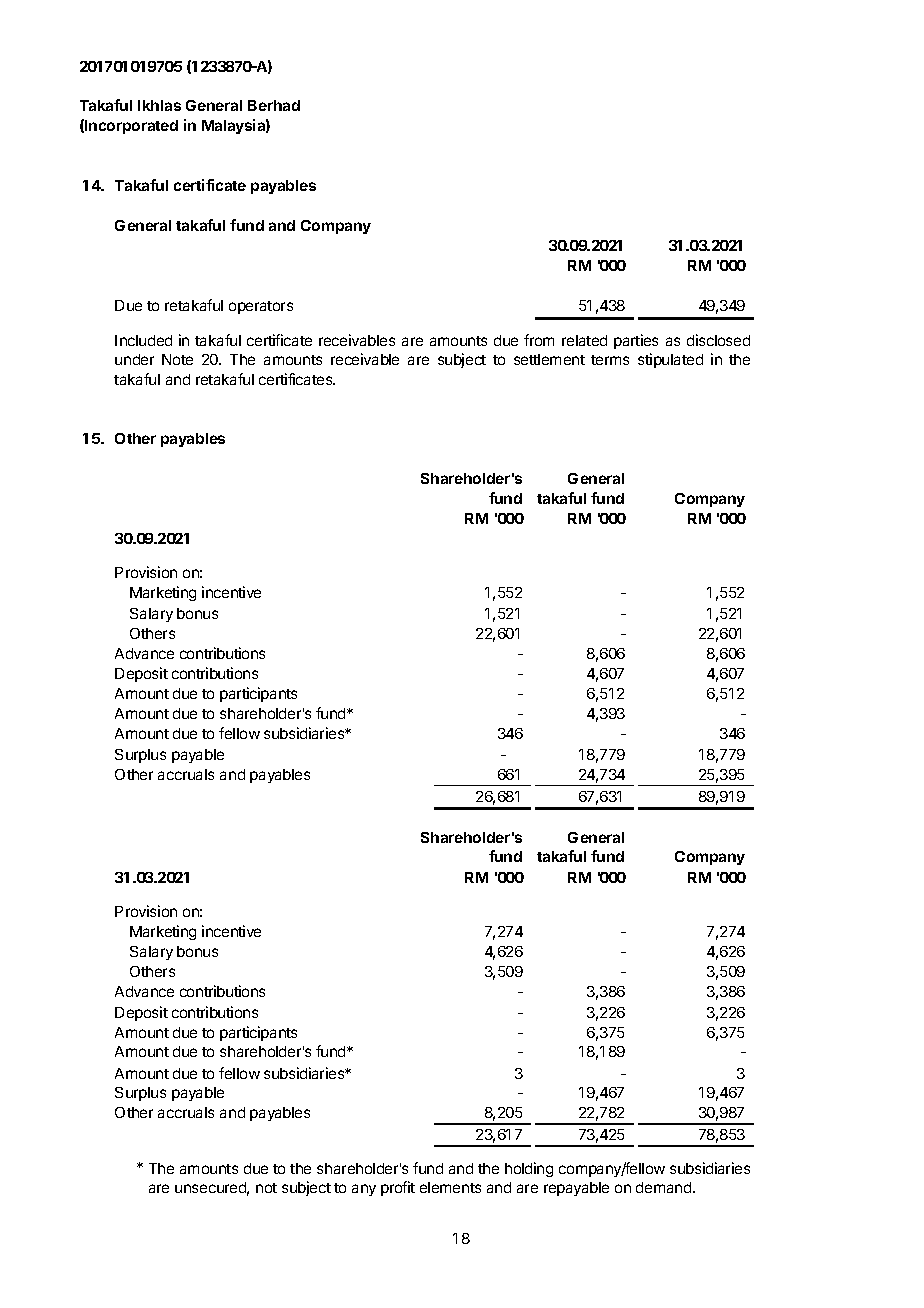 The image size is (924, 1308). I want to click on Note, so click(177, 359).
